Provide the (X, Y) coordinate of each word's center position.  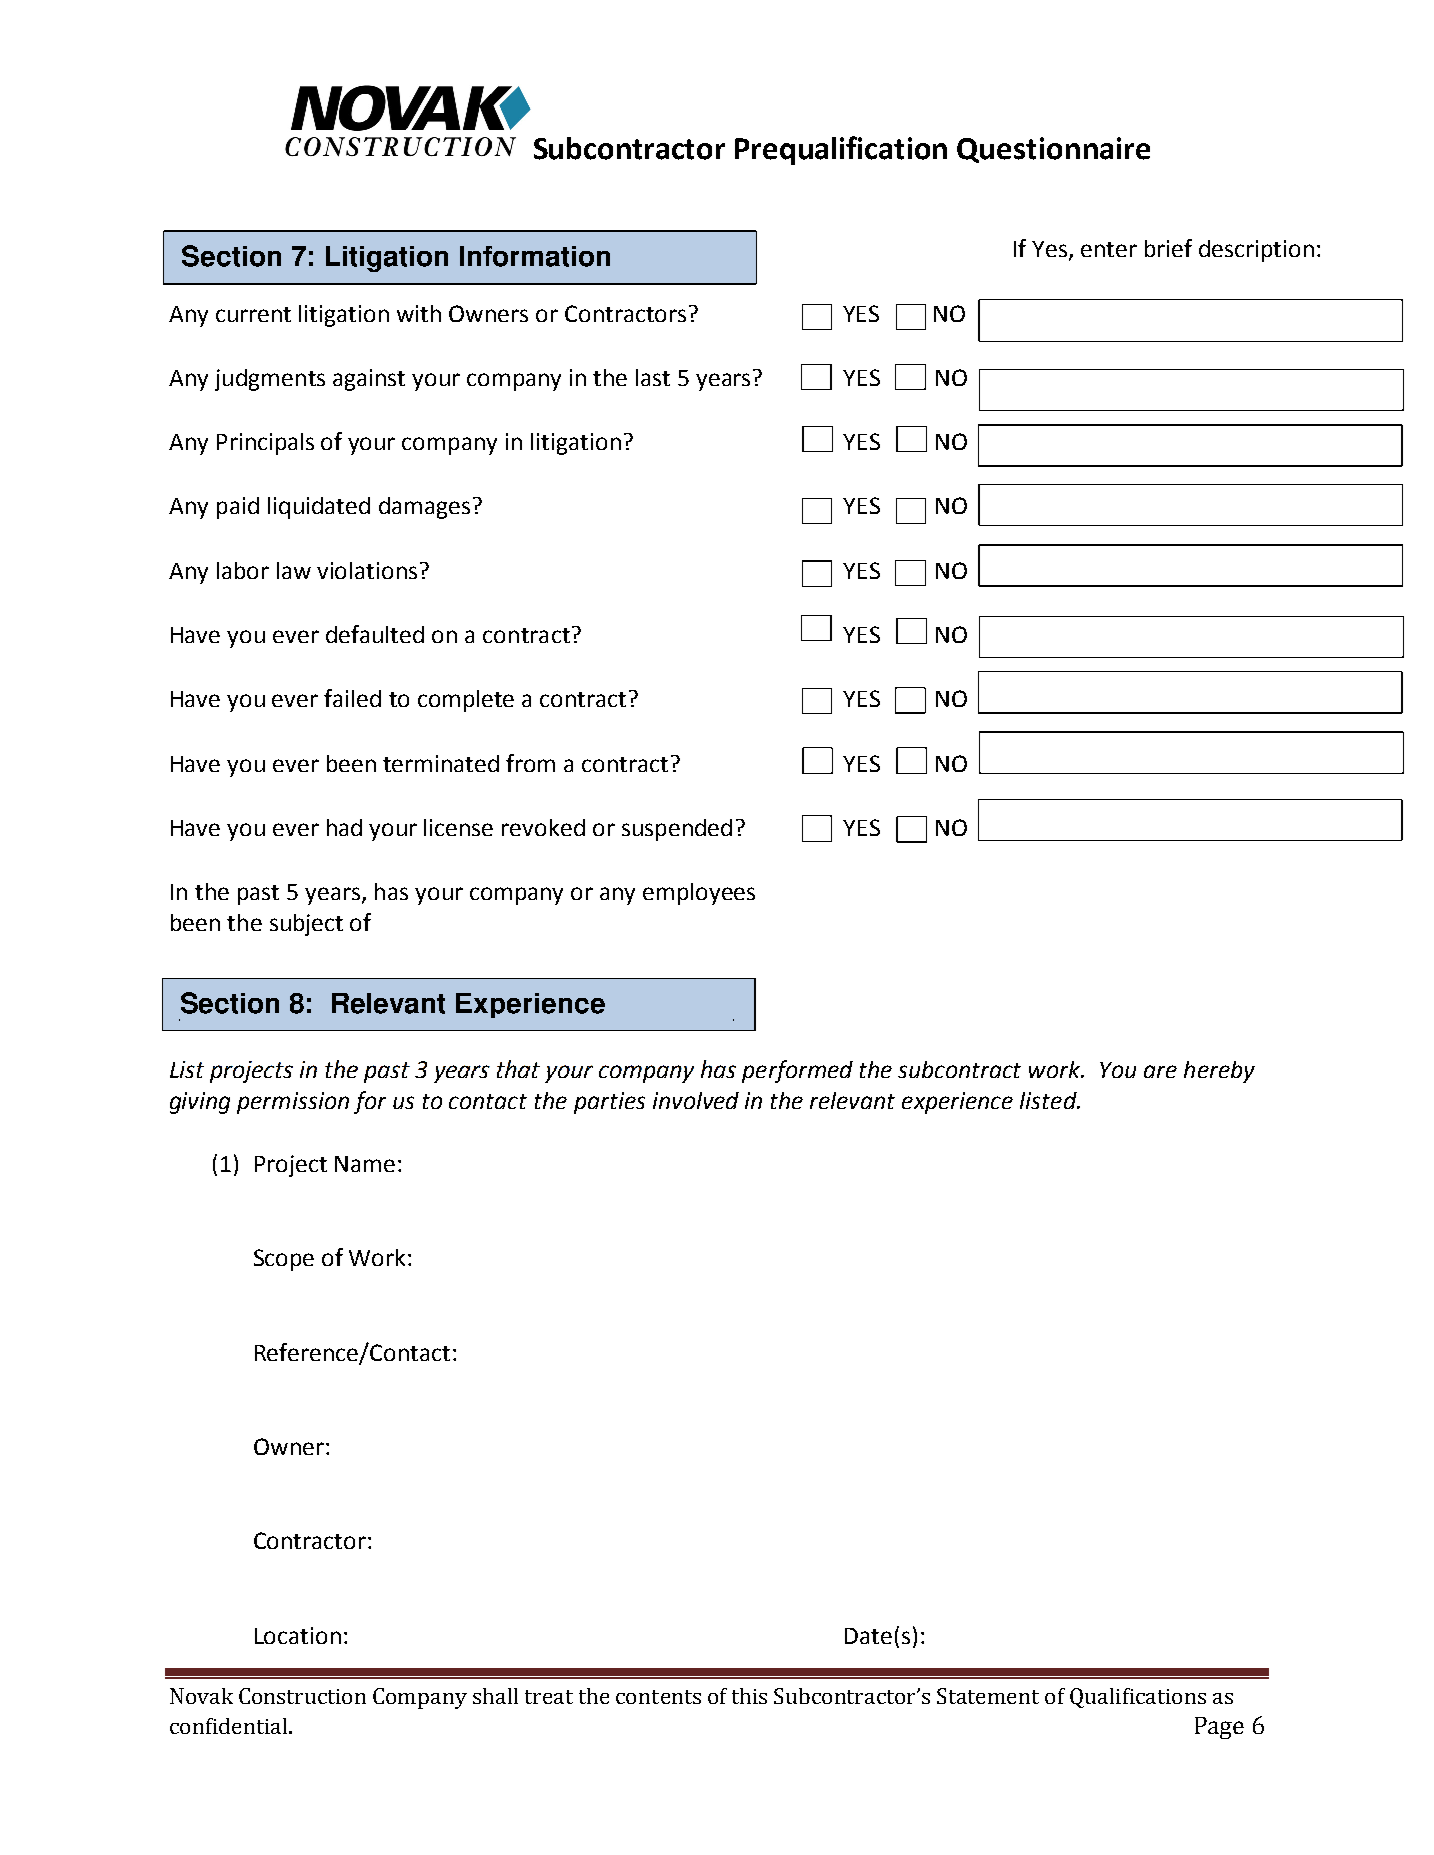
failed (352, 698)
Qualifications (1138, 1698)
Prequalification (841, 150)
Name (365, 1164)
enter (1109, 249)
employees (699, 894)
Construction (302, 1696)
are (1160, 1071)
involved (696, 1100)
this (749, 1696)
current (253, 314)
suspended (677, 830)
